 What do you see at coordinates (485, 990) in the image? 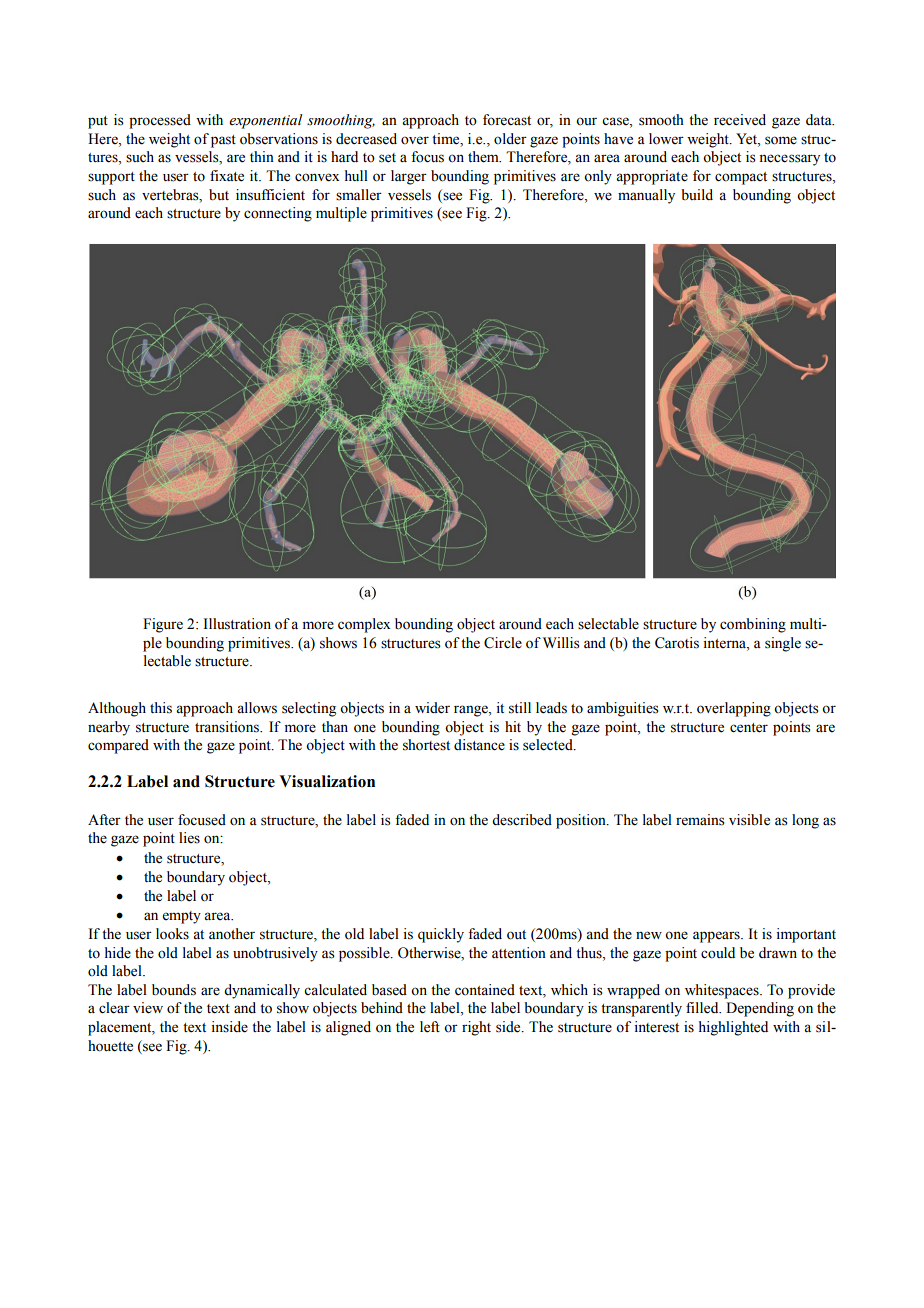
I see `contained` at bounding box center [485, 990].
